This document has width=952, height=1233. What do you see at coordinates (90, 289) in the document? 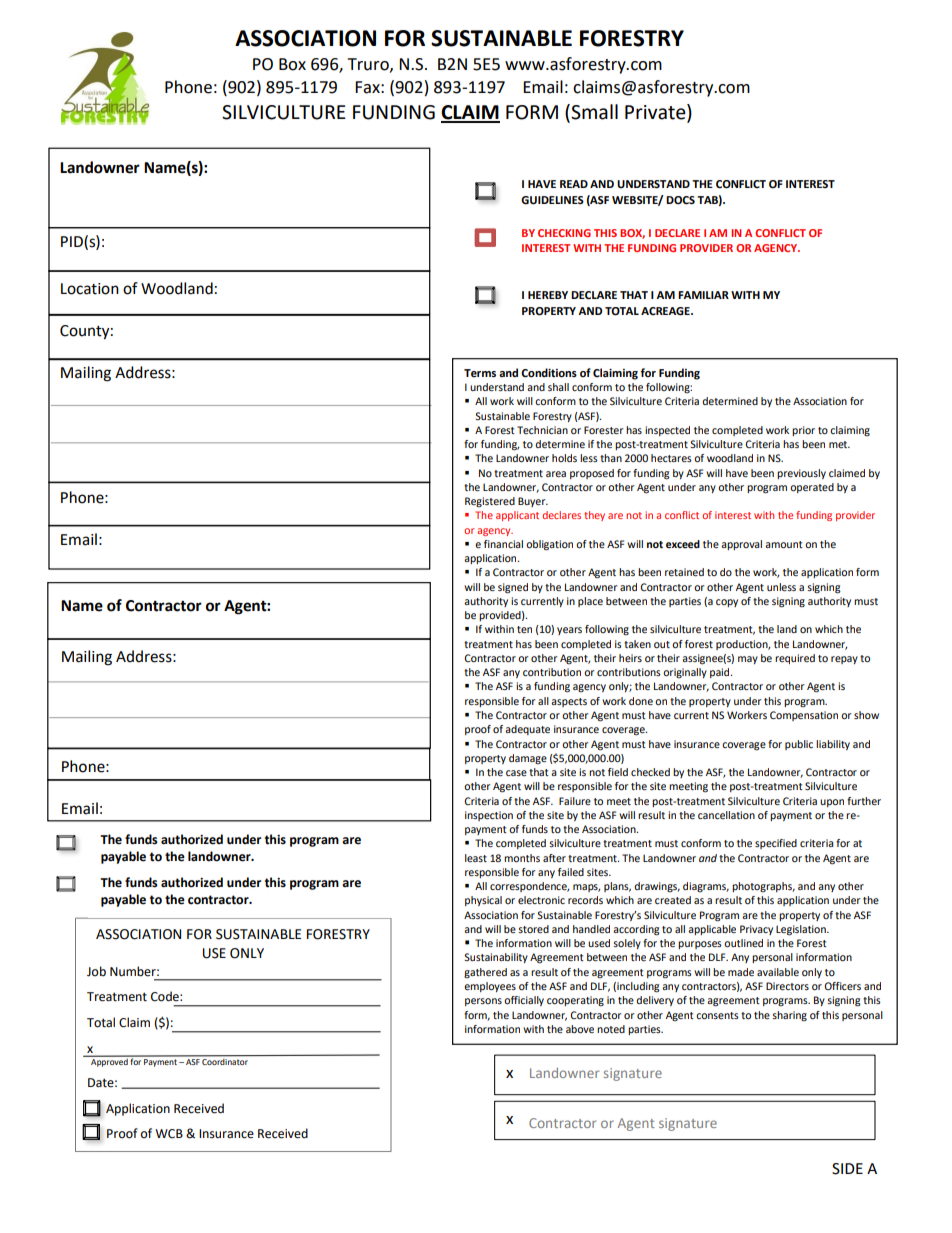
I see `Location` at bounding box center [90, 289].
